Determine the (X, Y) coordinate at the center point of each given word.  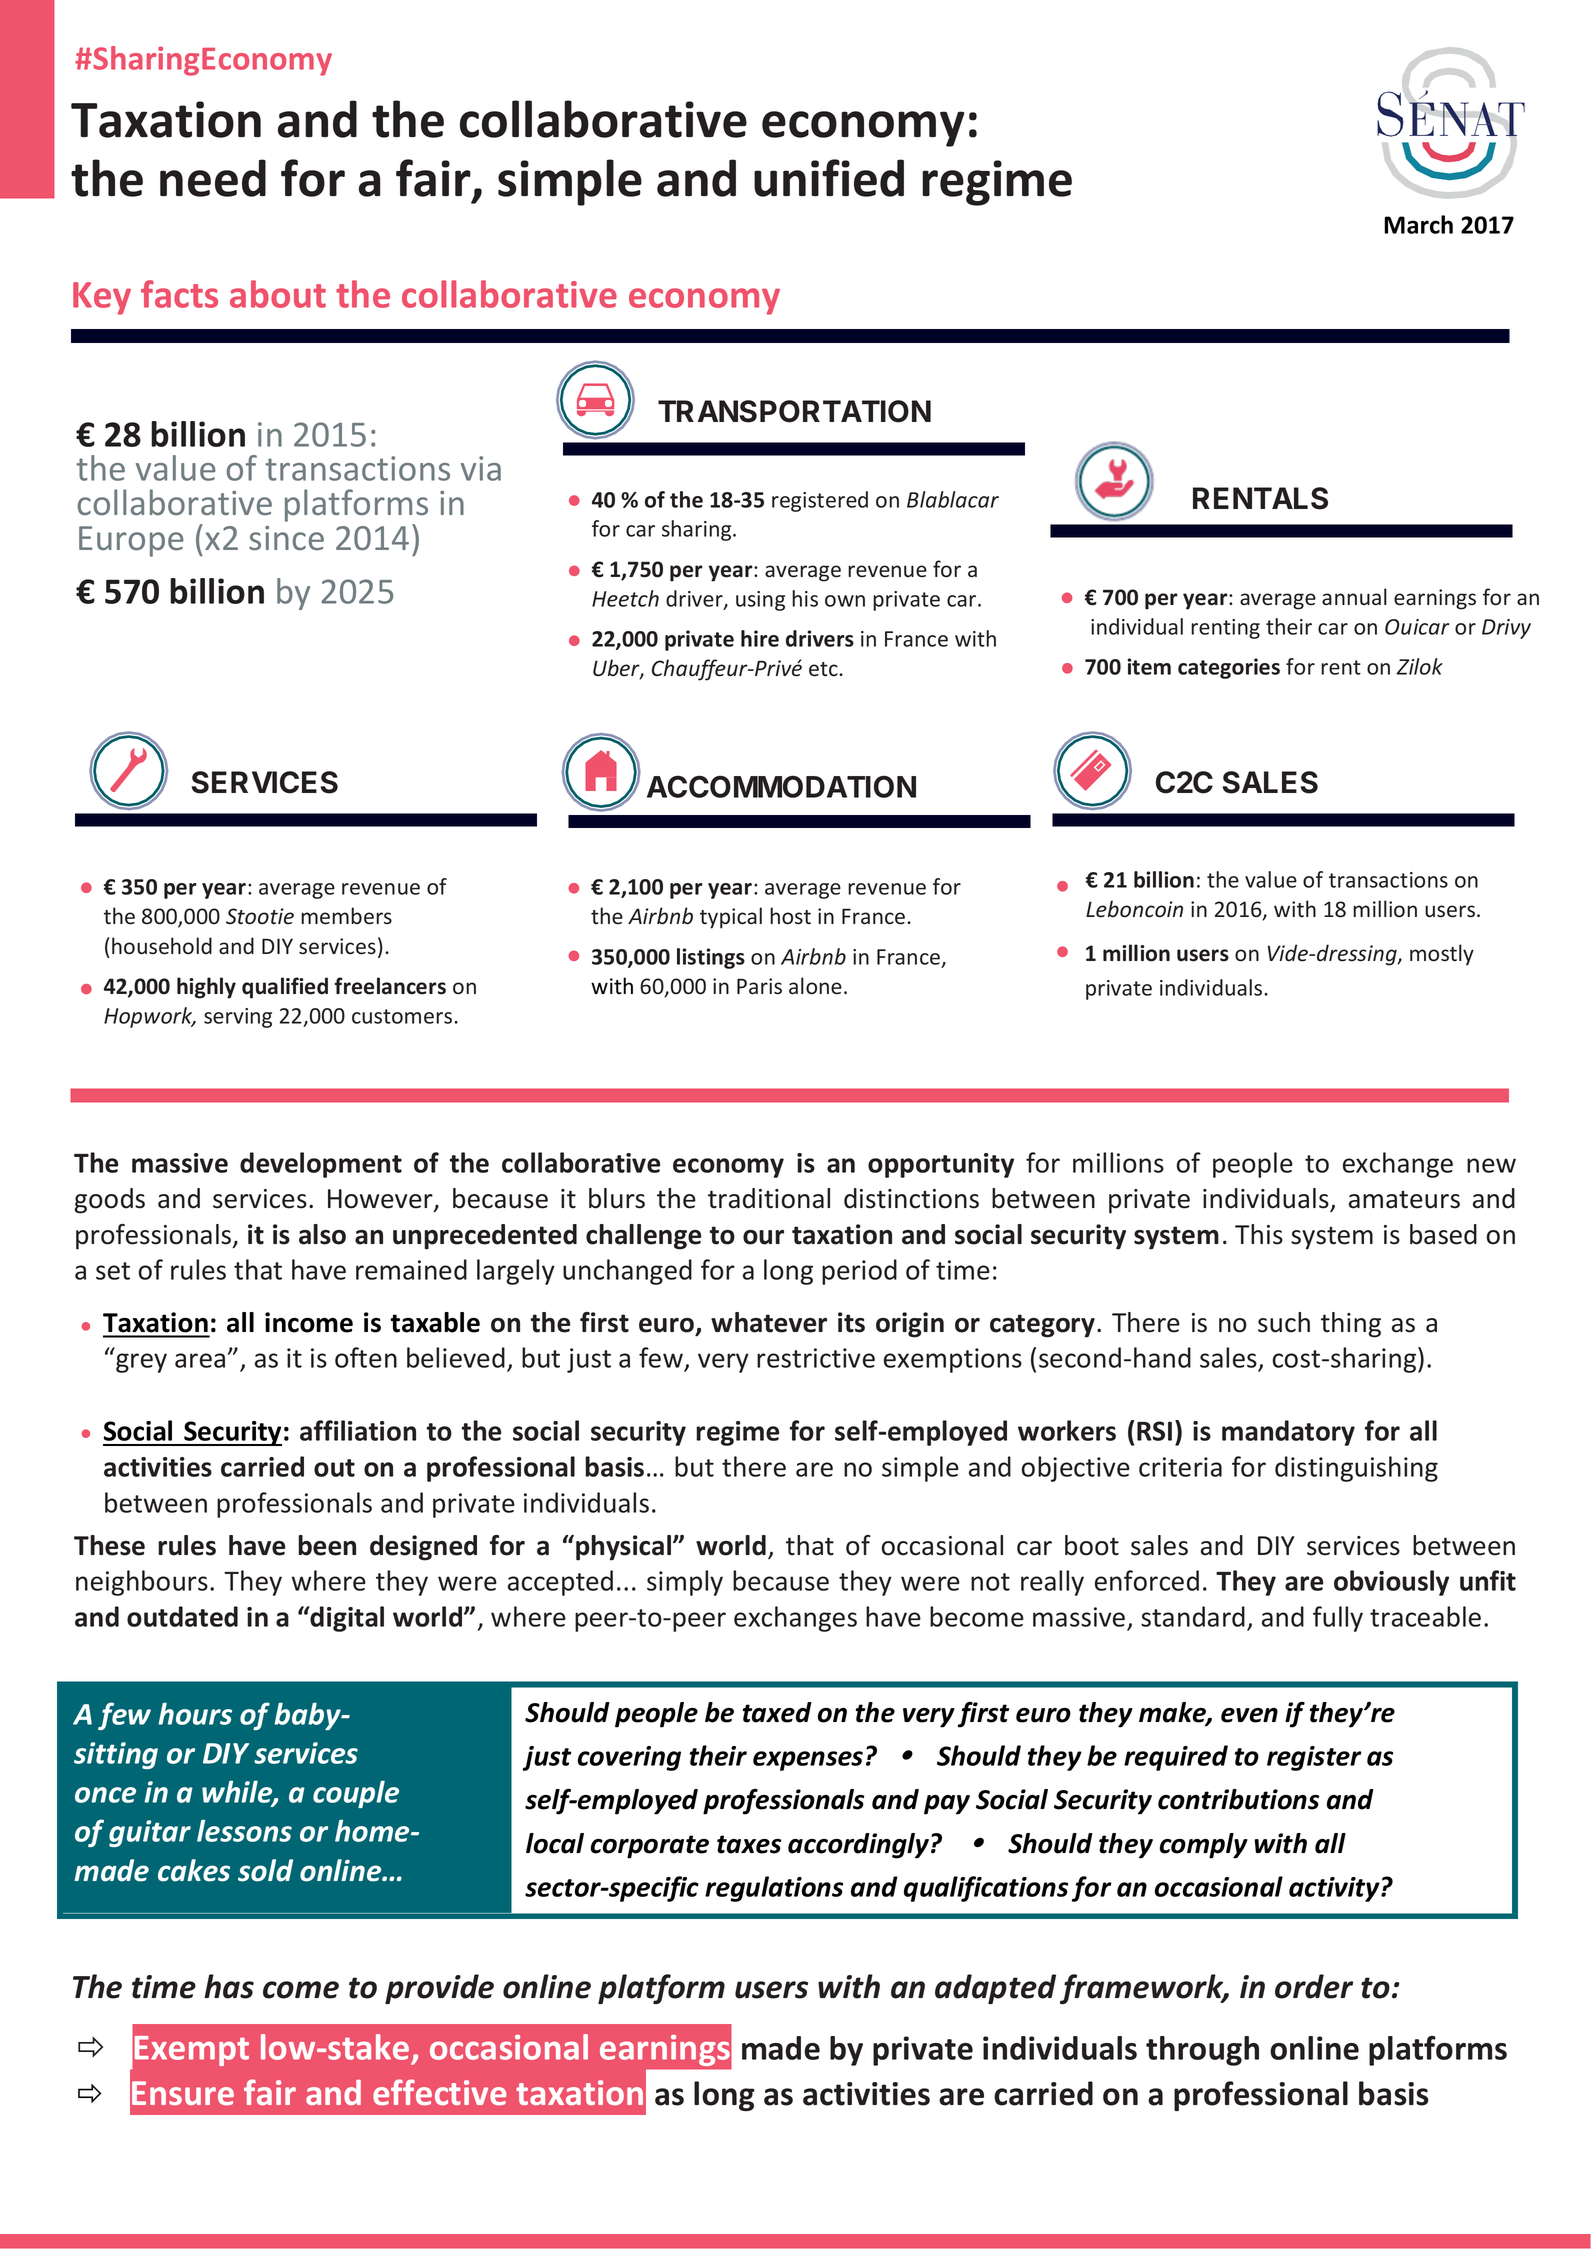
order (1314, 1986)
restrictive (816, 1358)
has (229, 1986)
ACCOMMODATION (781, 786)
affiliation (358, 1430)
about (278, 294)
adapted (995, 1989)
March (1418, 224)
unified (829, 178)
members (346, 916)
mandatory (1288, 1433)
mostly (1442, 955)
